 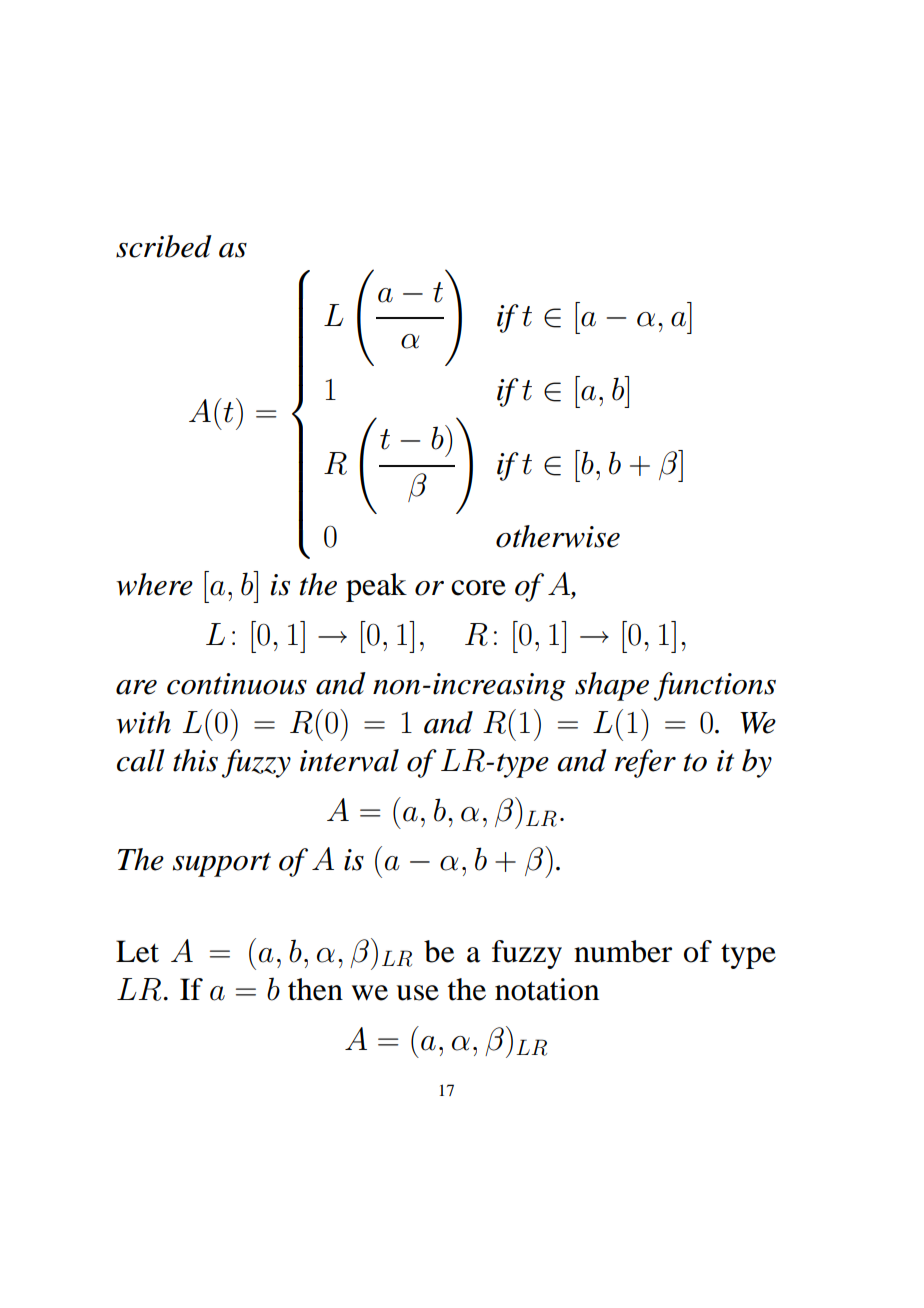 What do you see at coordinates (478, 588) in the document?
I see `core` at bounding box center [478, 588].
